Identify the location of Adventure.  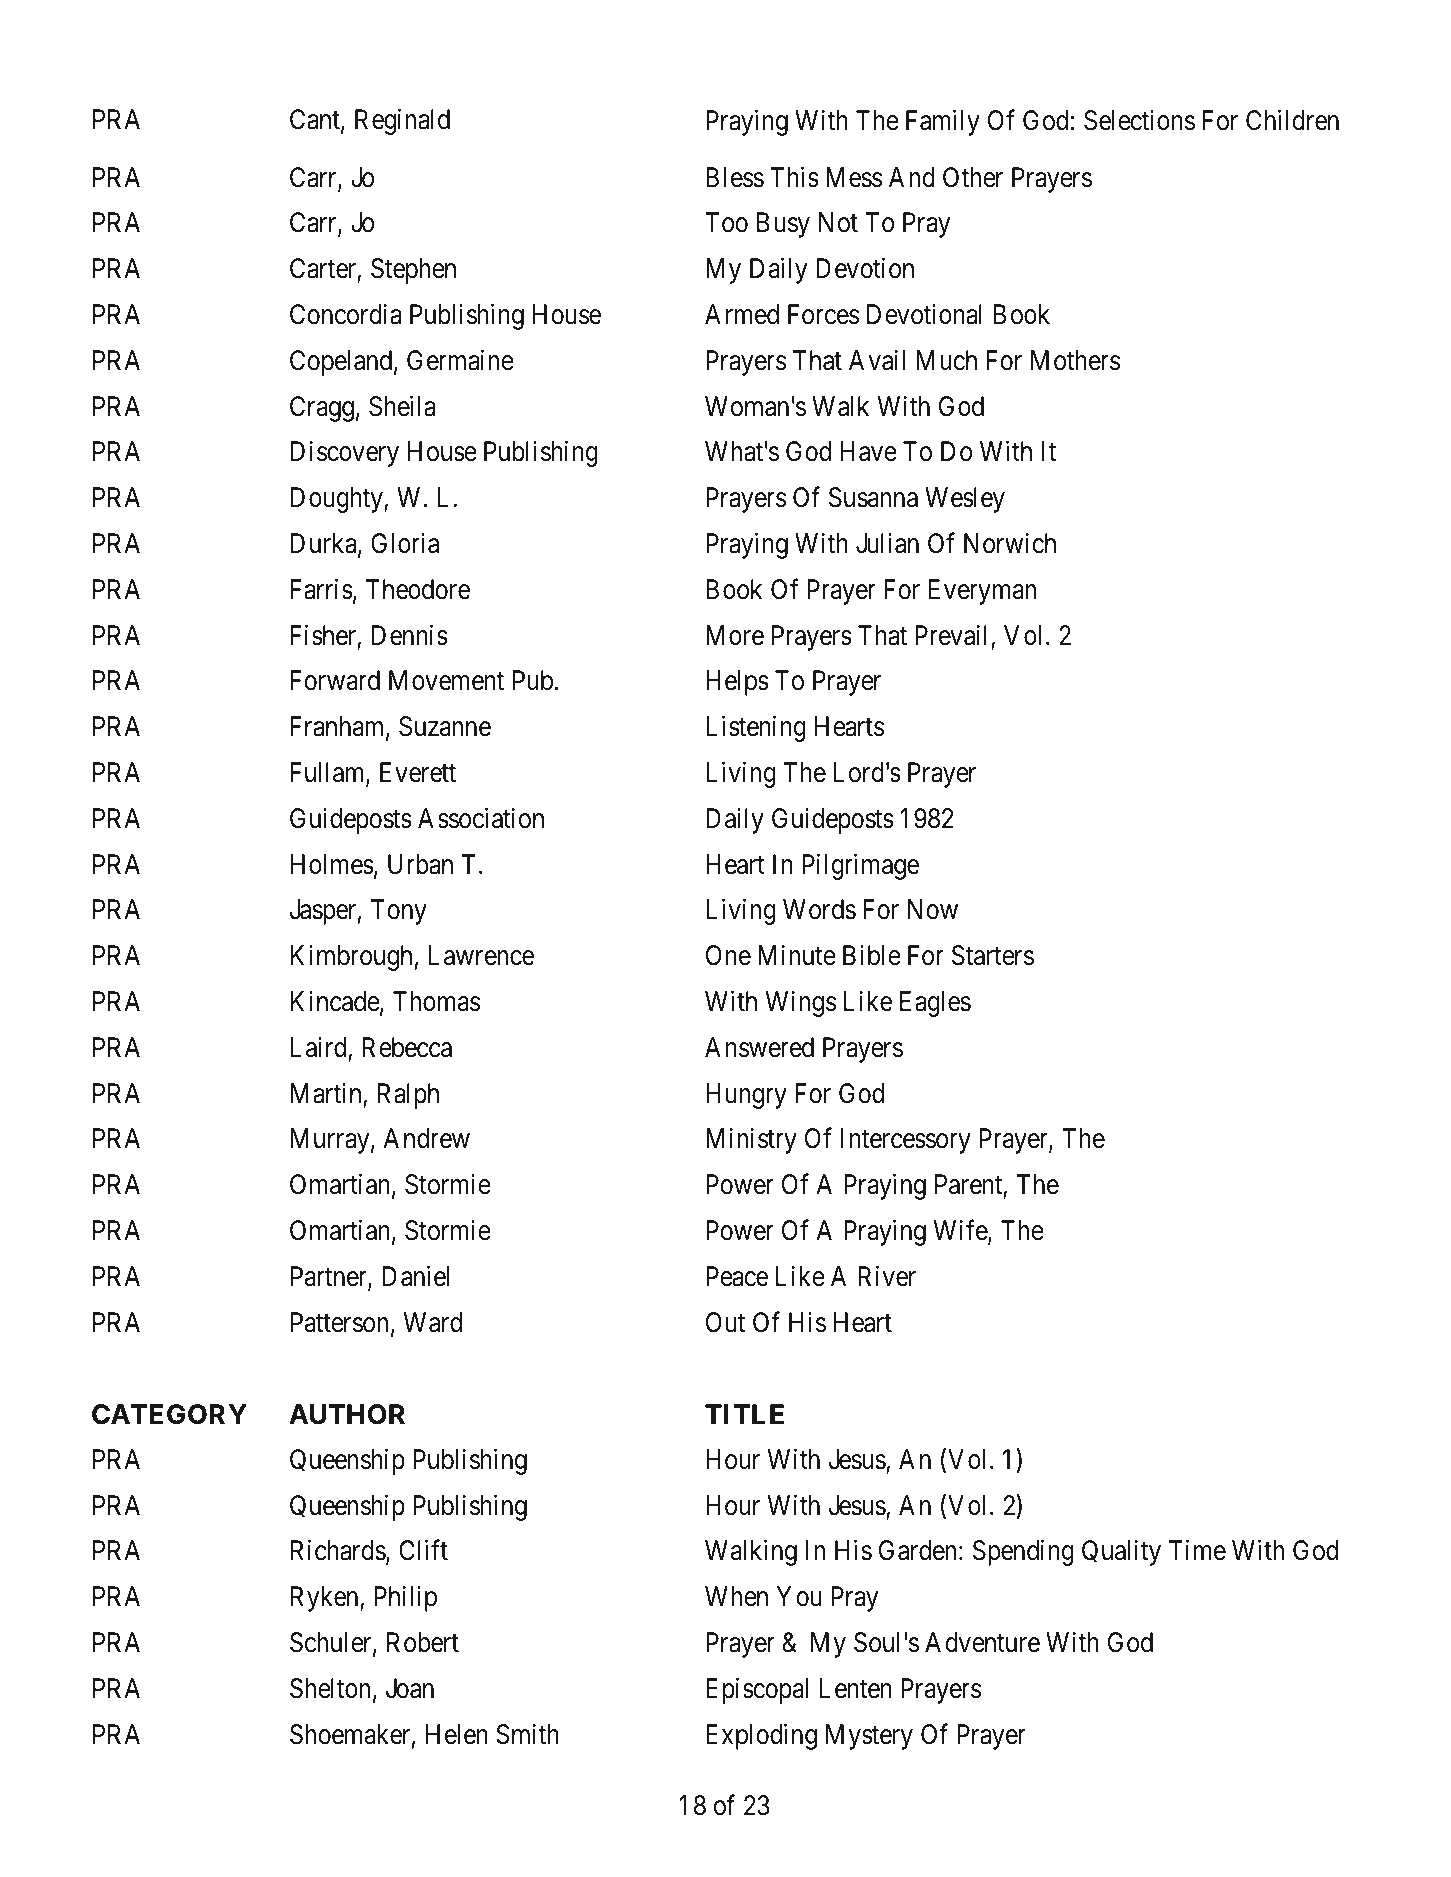
(982, 1642).
